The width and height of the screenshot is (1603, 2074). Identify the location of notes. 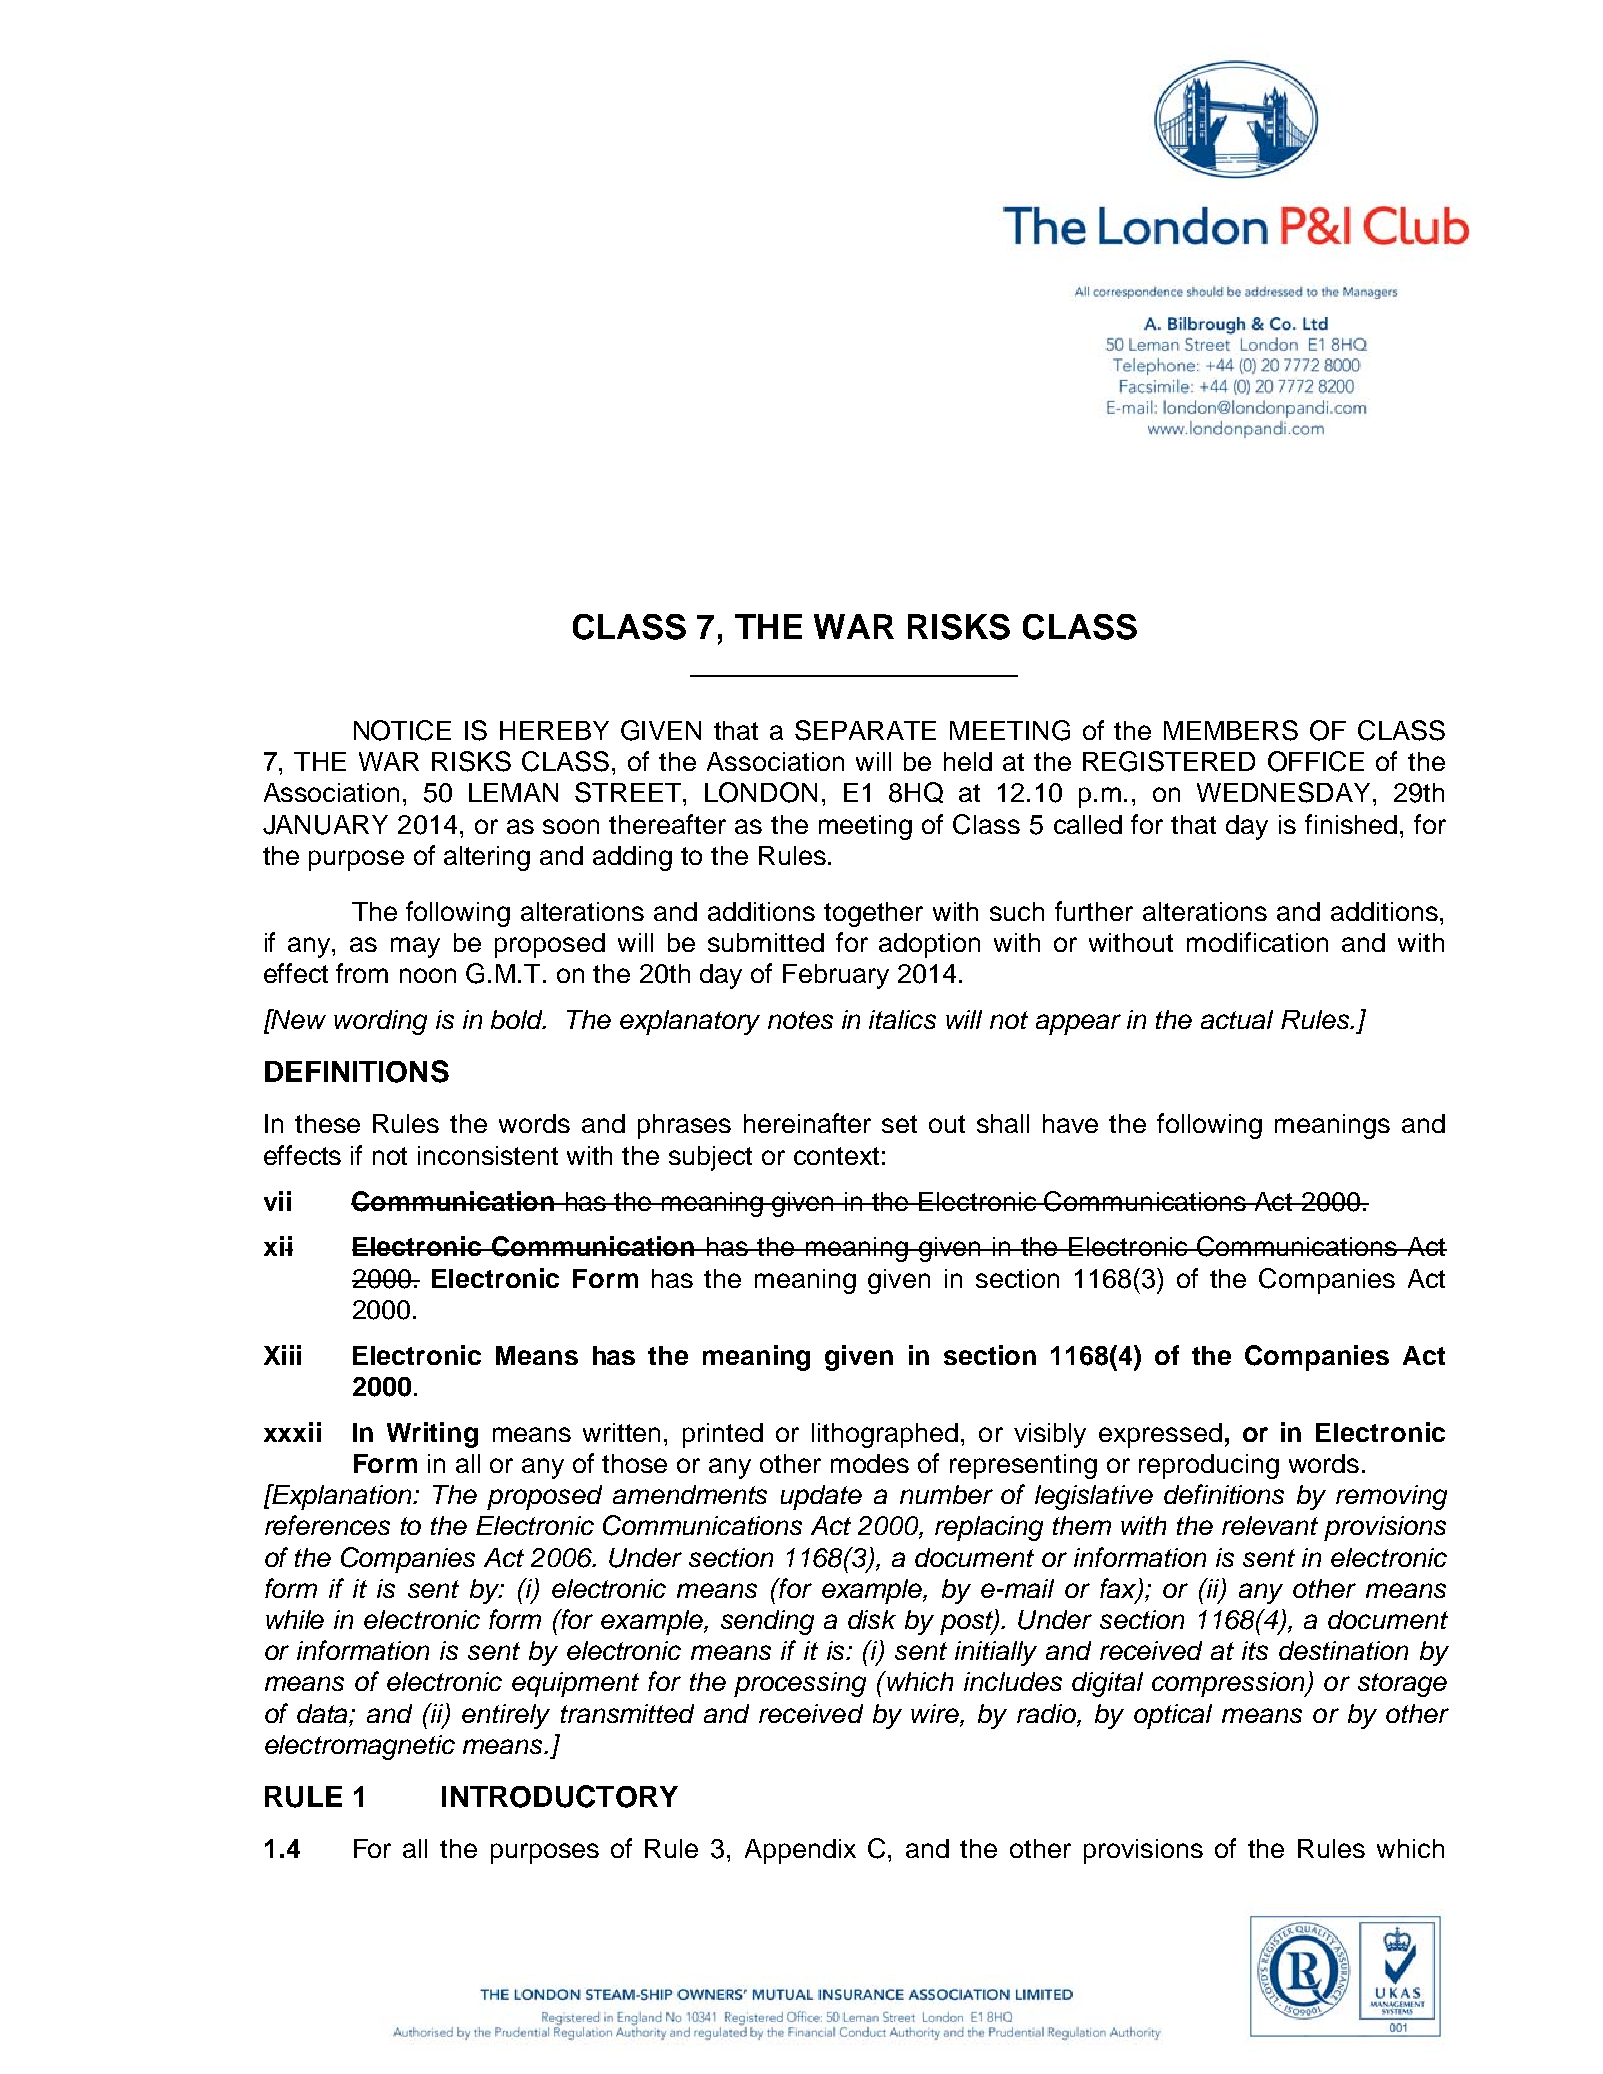
(800, 1020).
